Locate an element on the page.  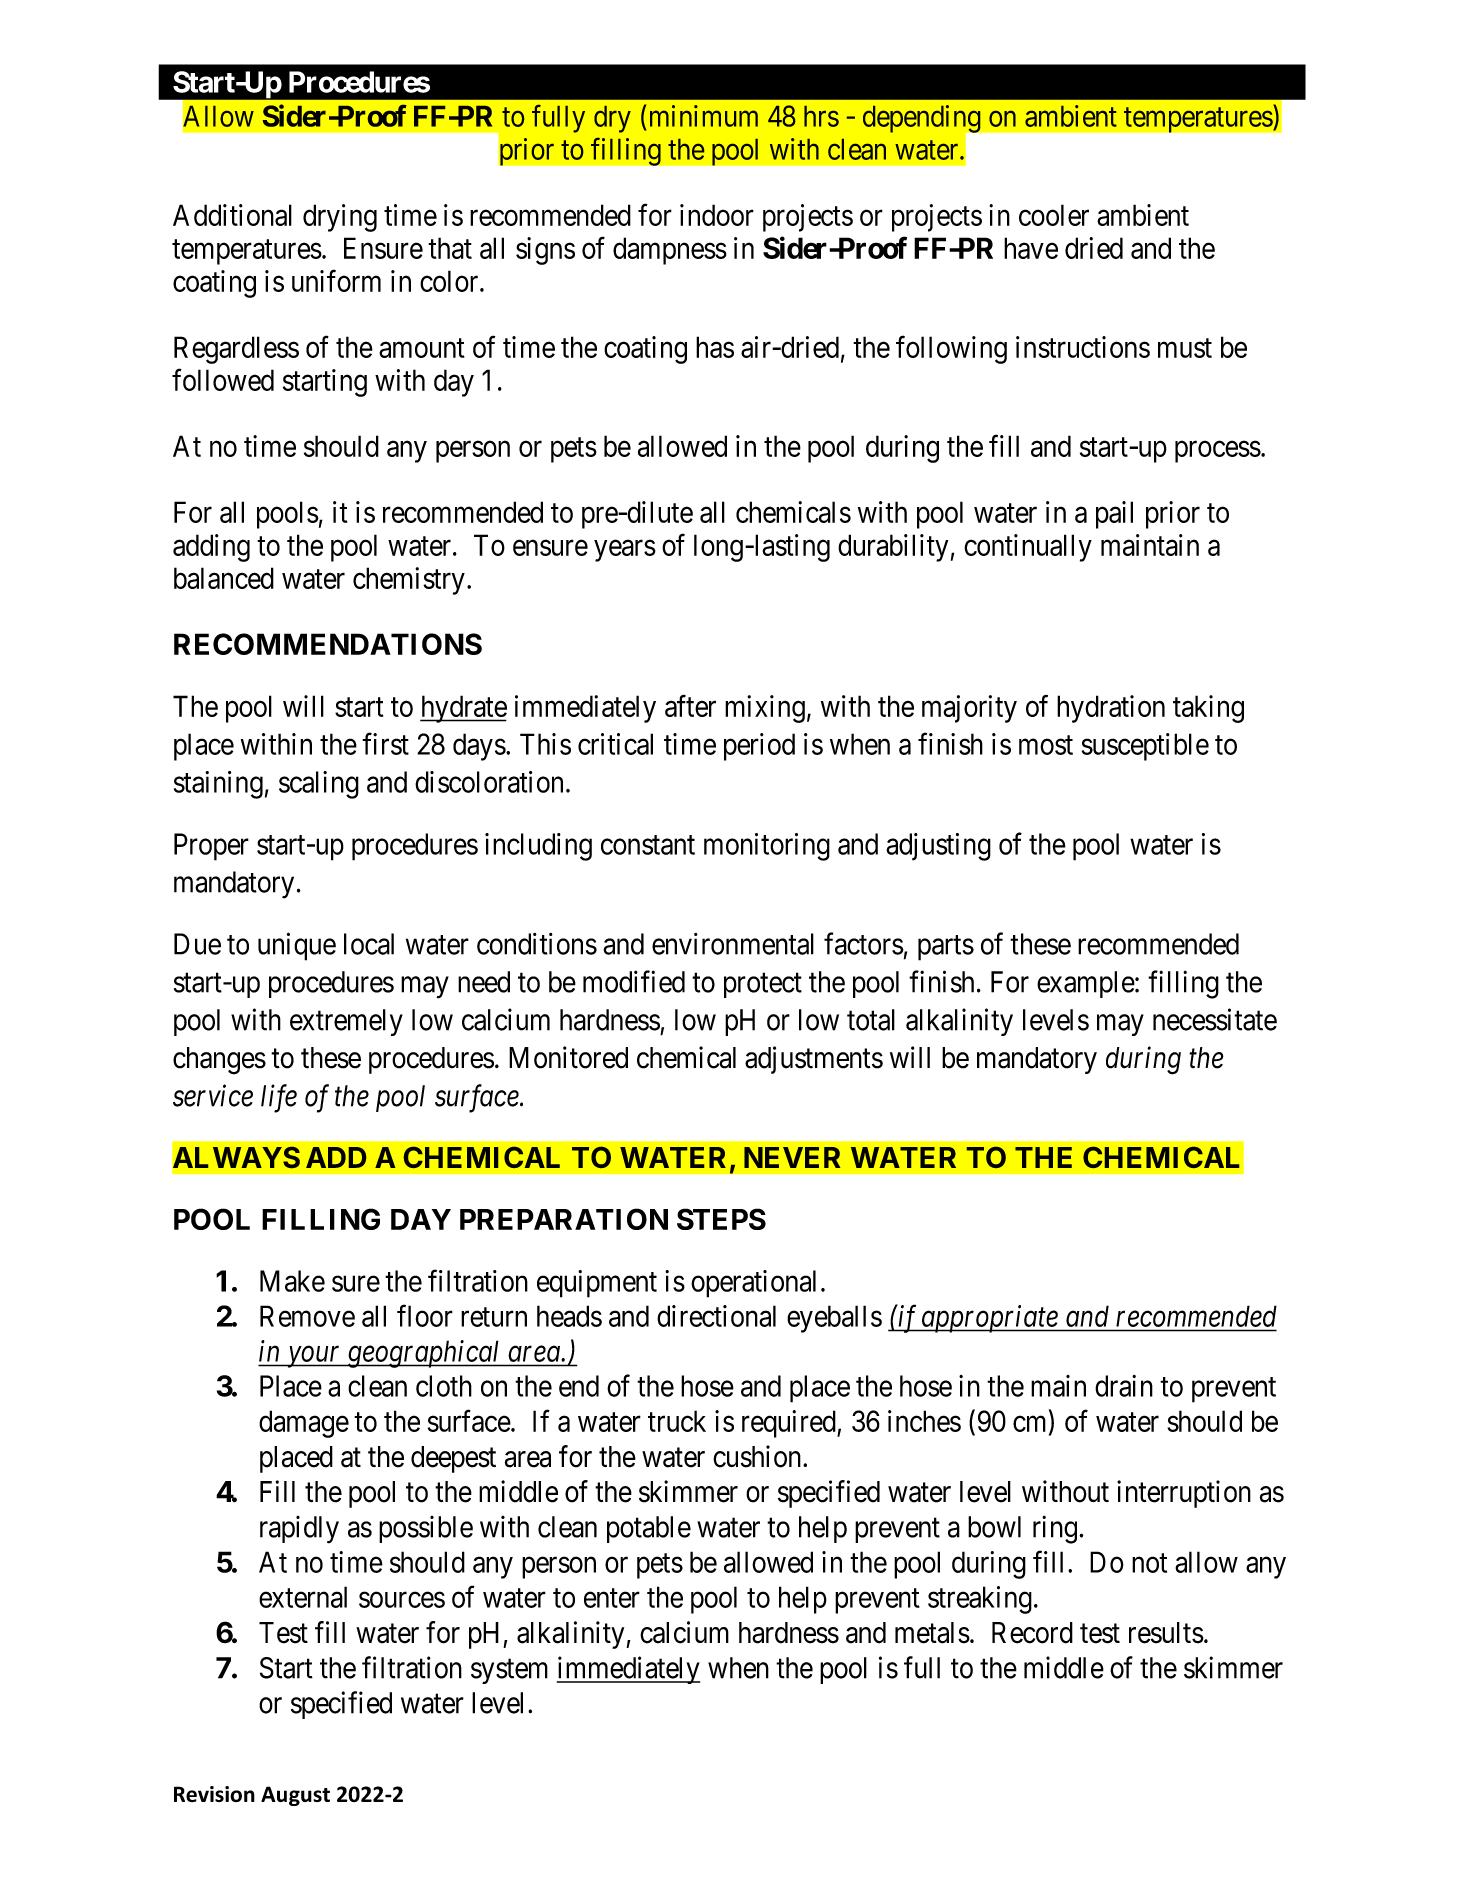
first is located at coordinates (385, 743).
